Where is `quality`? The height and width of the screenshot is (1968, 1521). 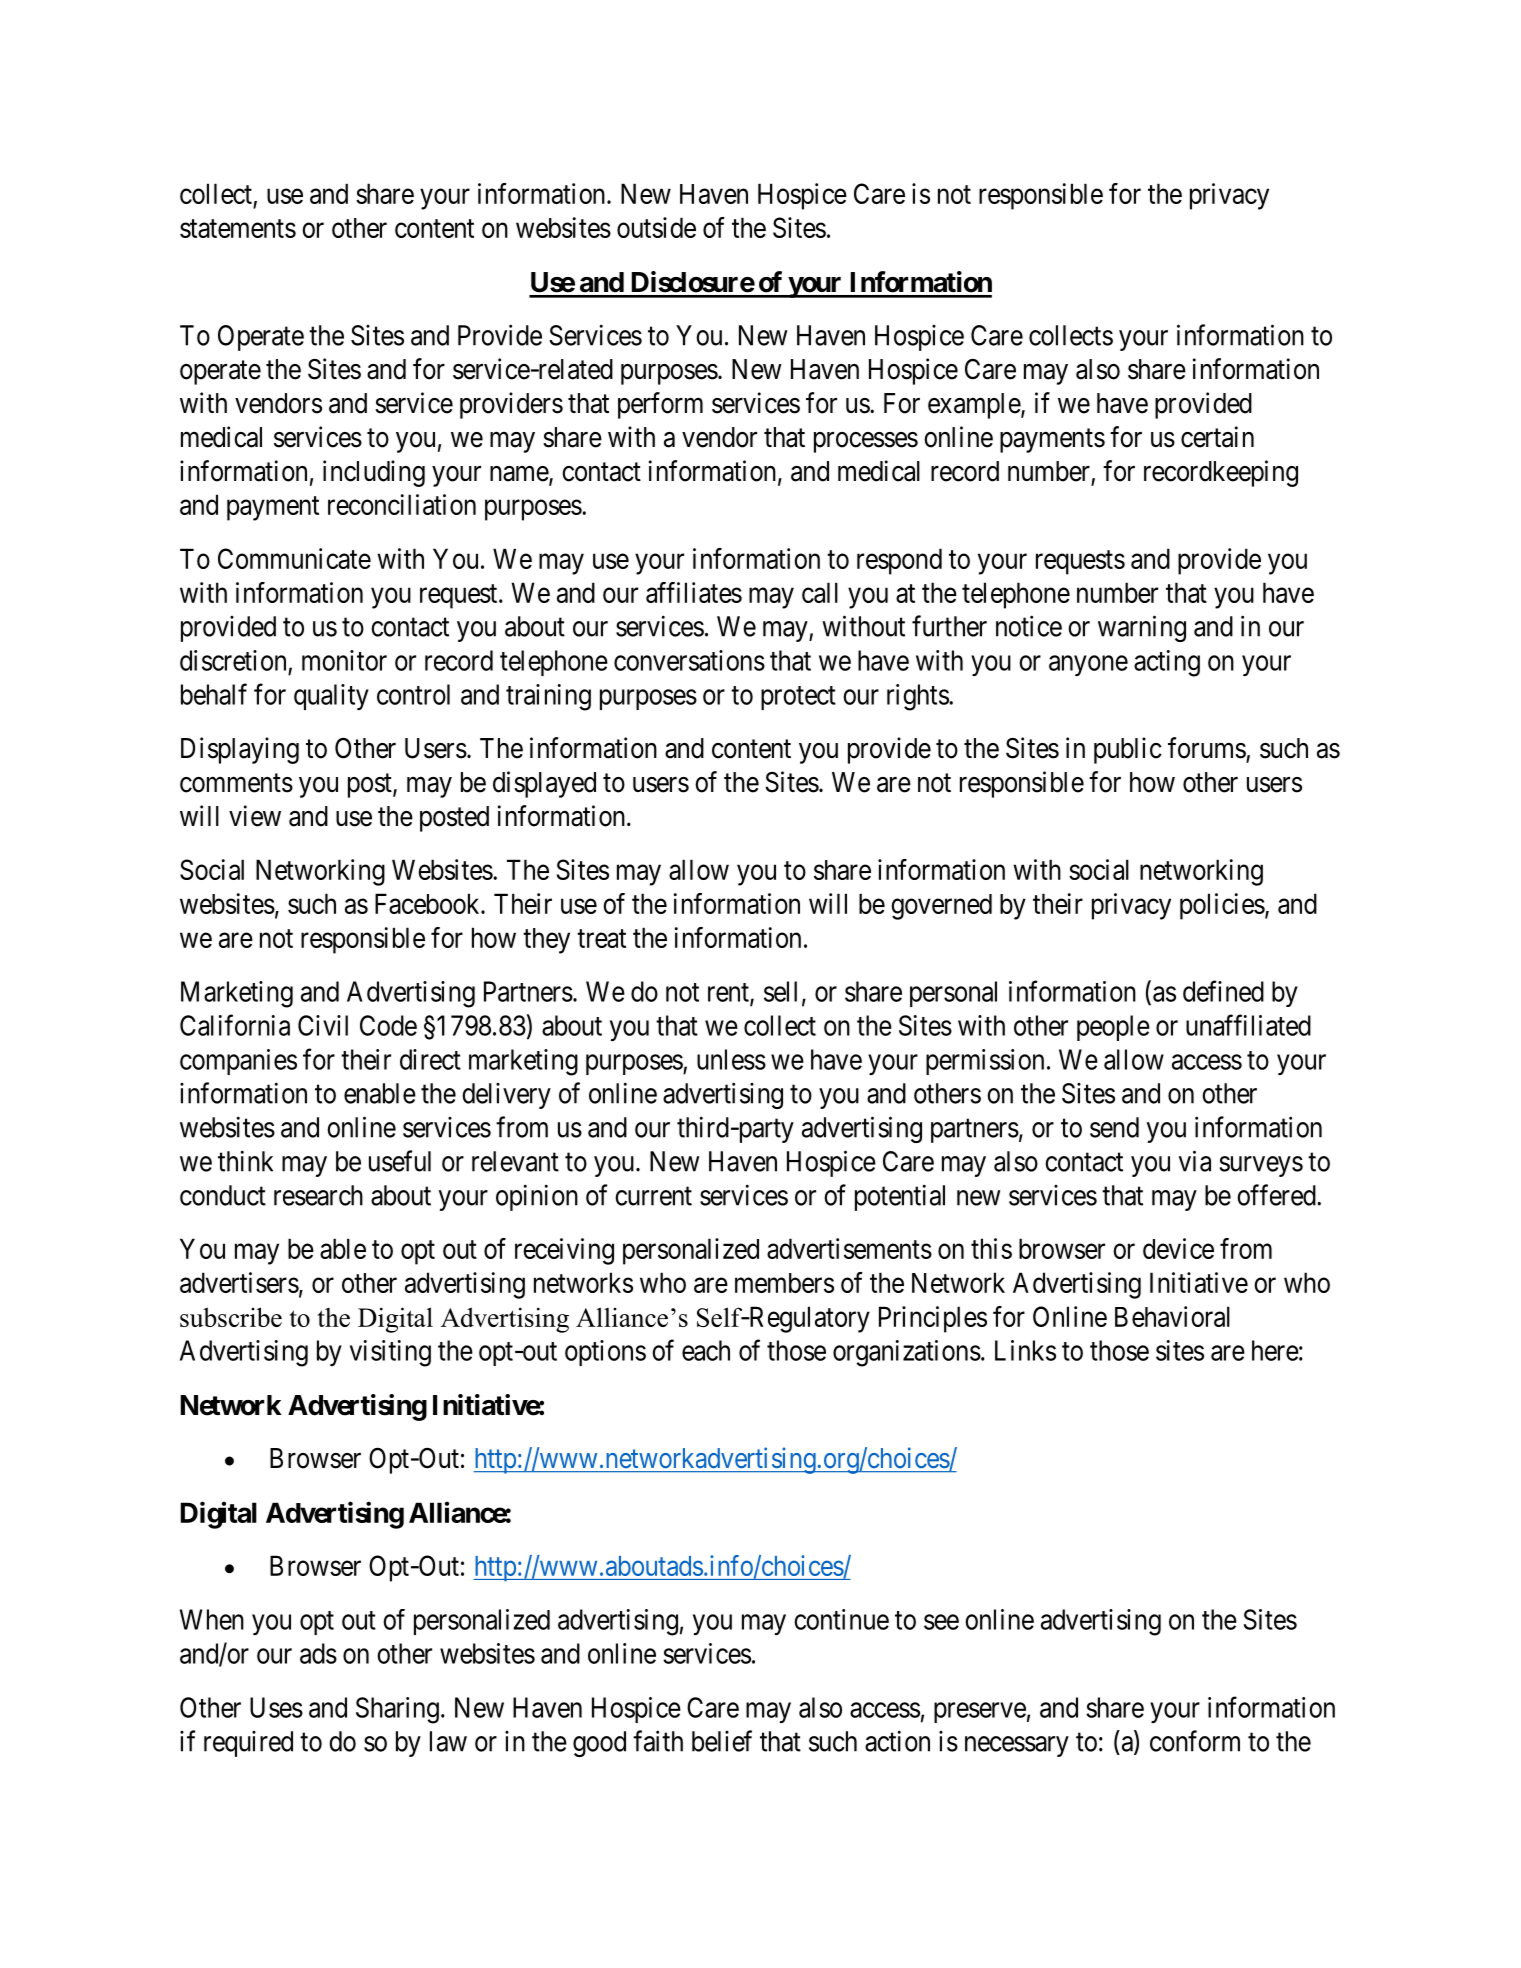
quality is located at coordinates (331, 697).
